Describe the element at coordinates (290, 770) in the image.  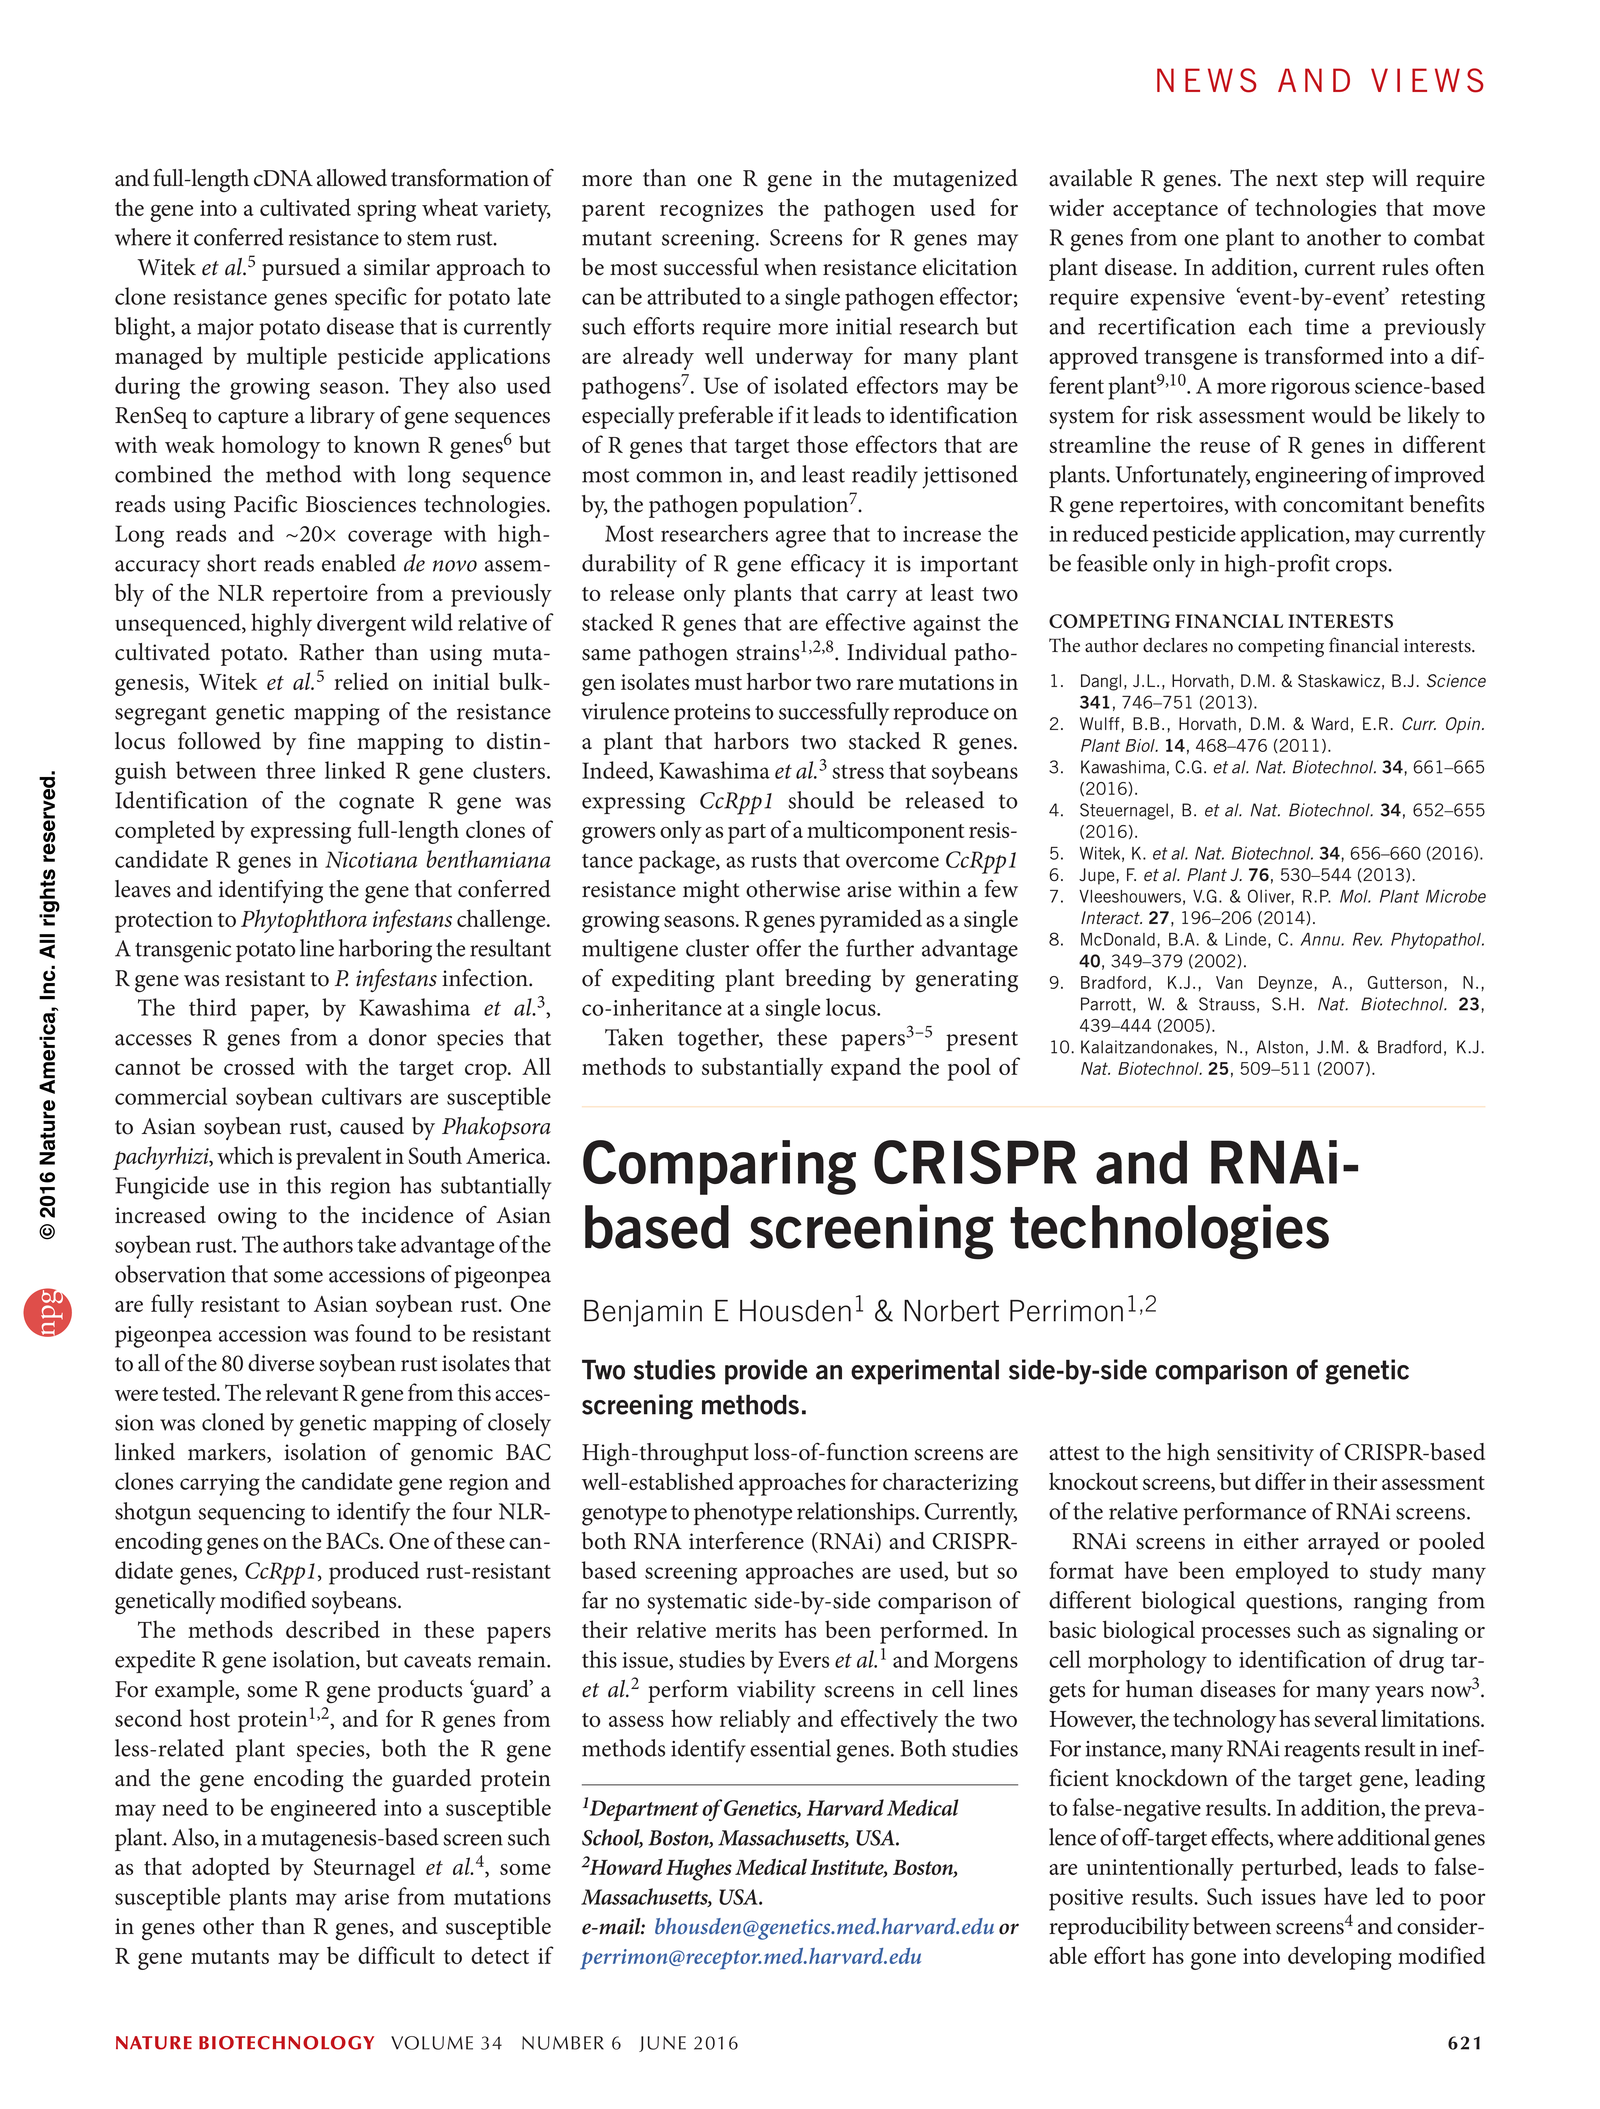
I see `three` at that location.
